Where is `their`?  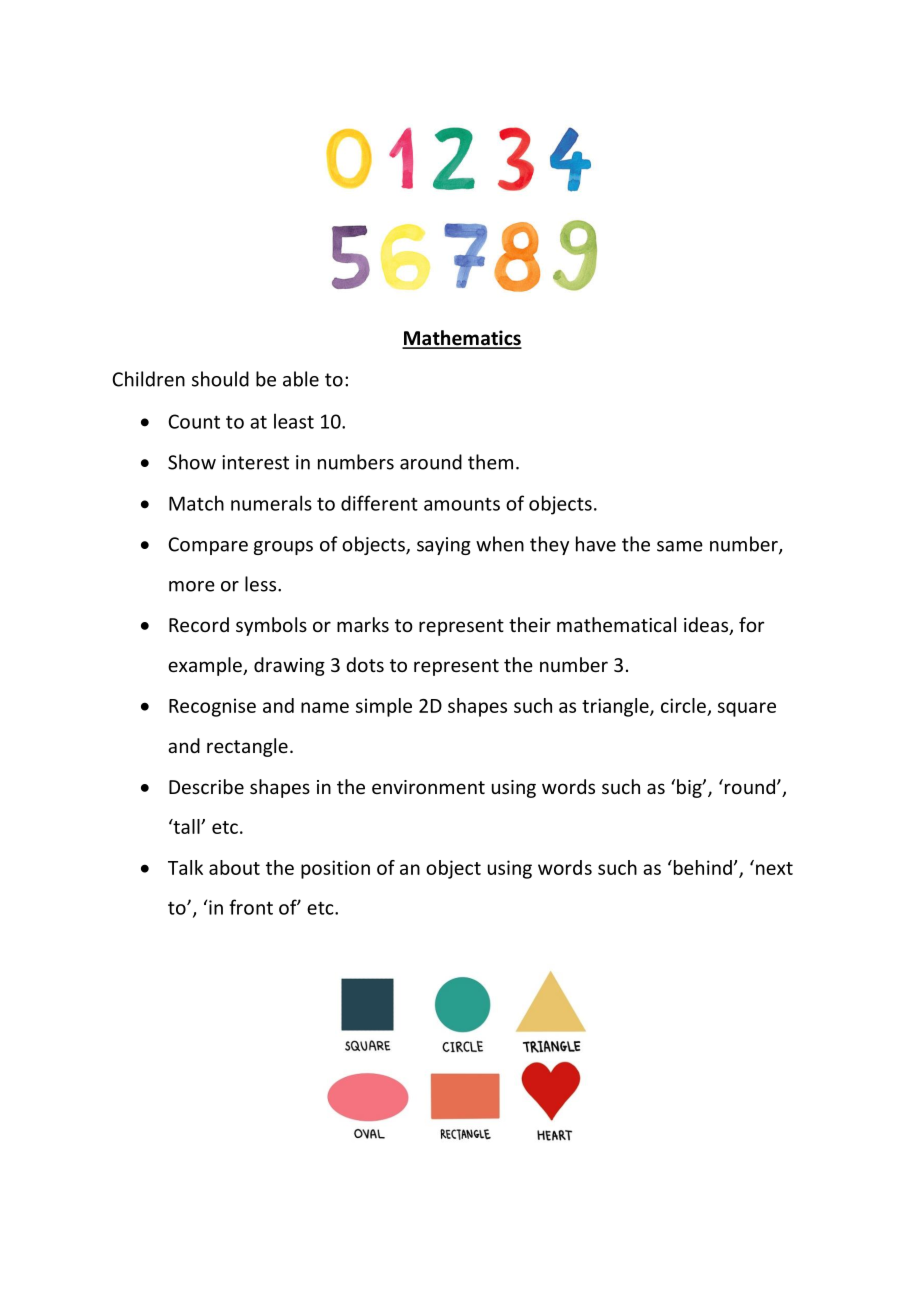
their is located at coordinates (530, 624).
